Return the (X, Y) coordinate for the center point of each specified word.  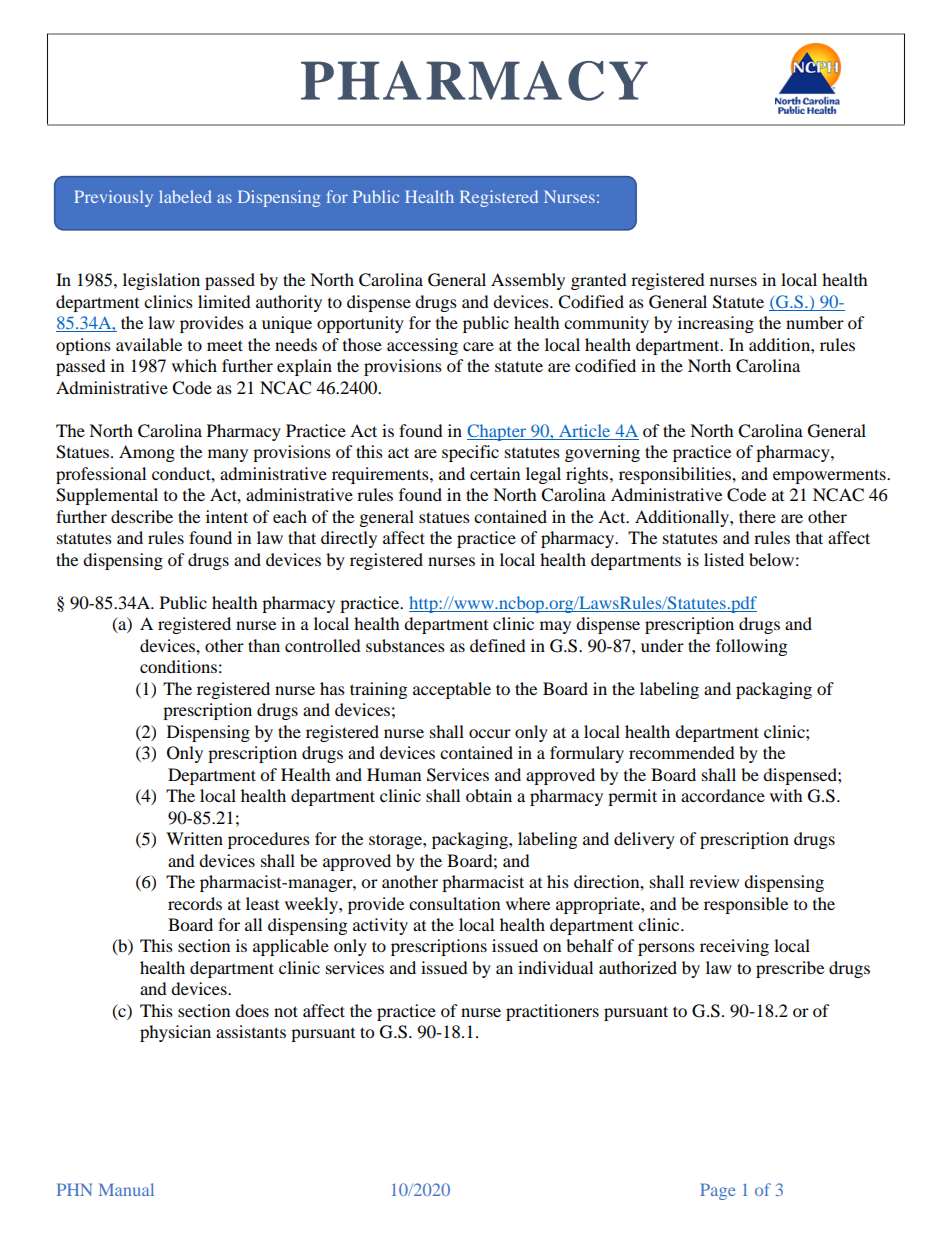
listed (724, 559)
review (714, 881)
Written (194, 838)
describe (142, 516)
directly (349, 539)
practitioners (552, 1012)
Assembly (528, 281)
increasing (716, 324)
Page (718, 1191)
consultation (454, 903)
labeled (185, 196)
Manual (126, 1189)
